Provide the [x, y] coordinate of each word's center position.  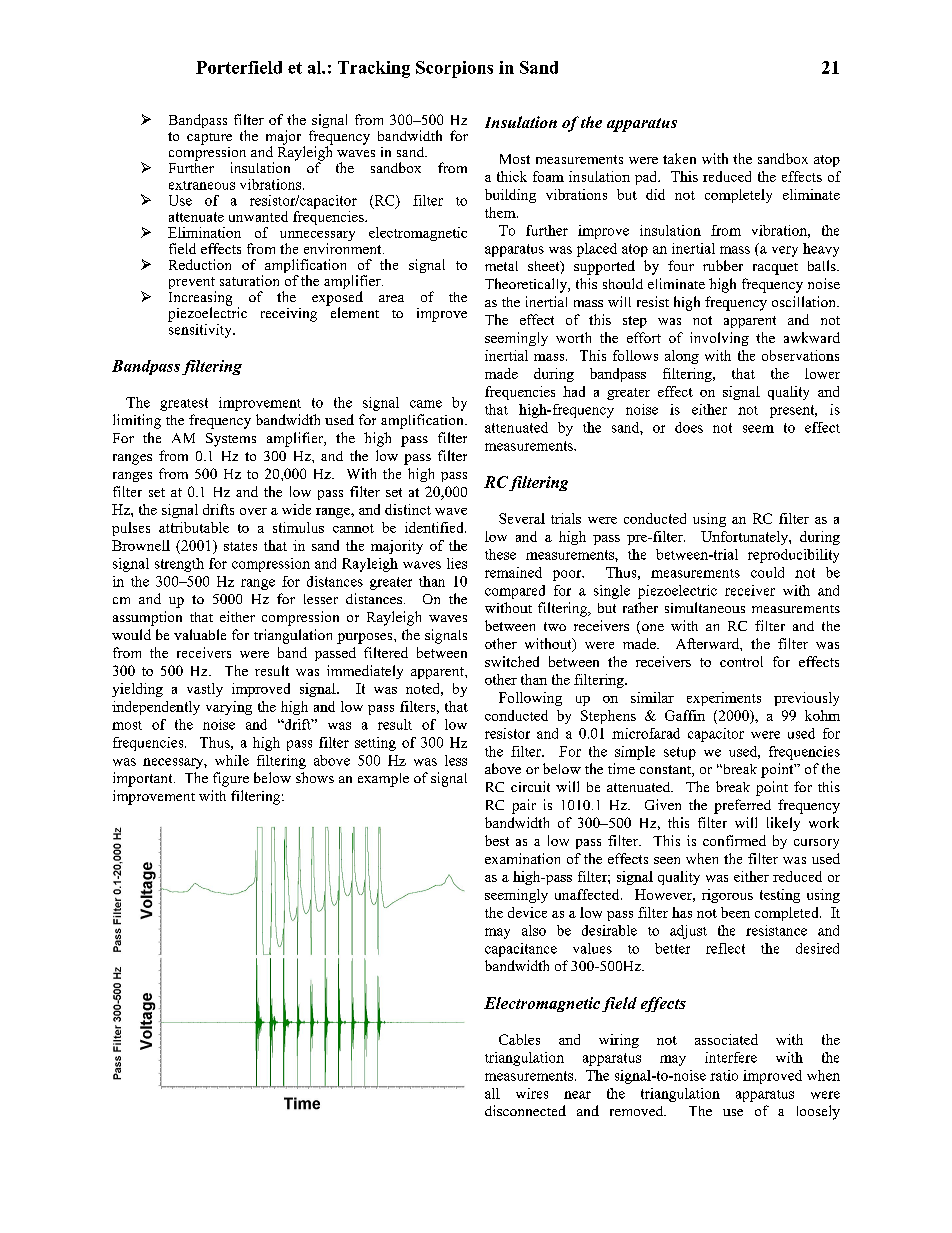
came [426, 404]
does [689, 427]
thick [512, 176]
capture [209, 139]
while [232, 760]
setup [680, 753]
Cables [519, 1039]
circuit [530, 786]
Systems [231, 440]
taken [679, 158]
